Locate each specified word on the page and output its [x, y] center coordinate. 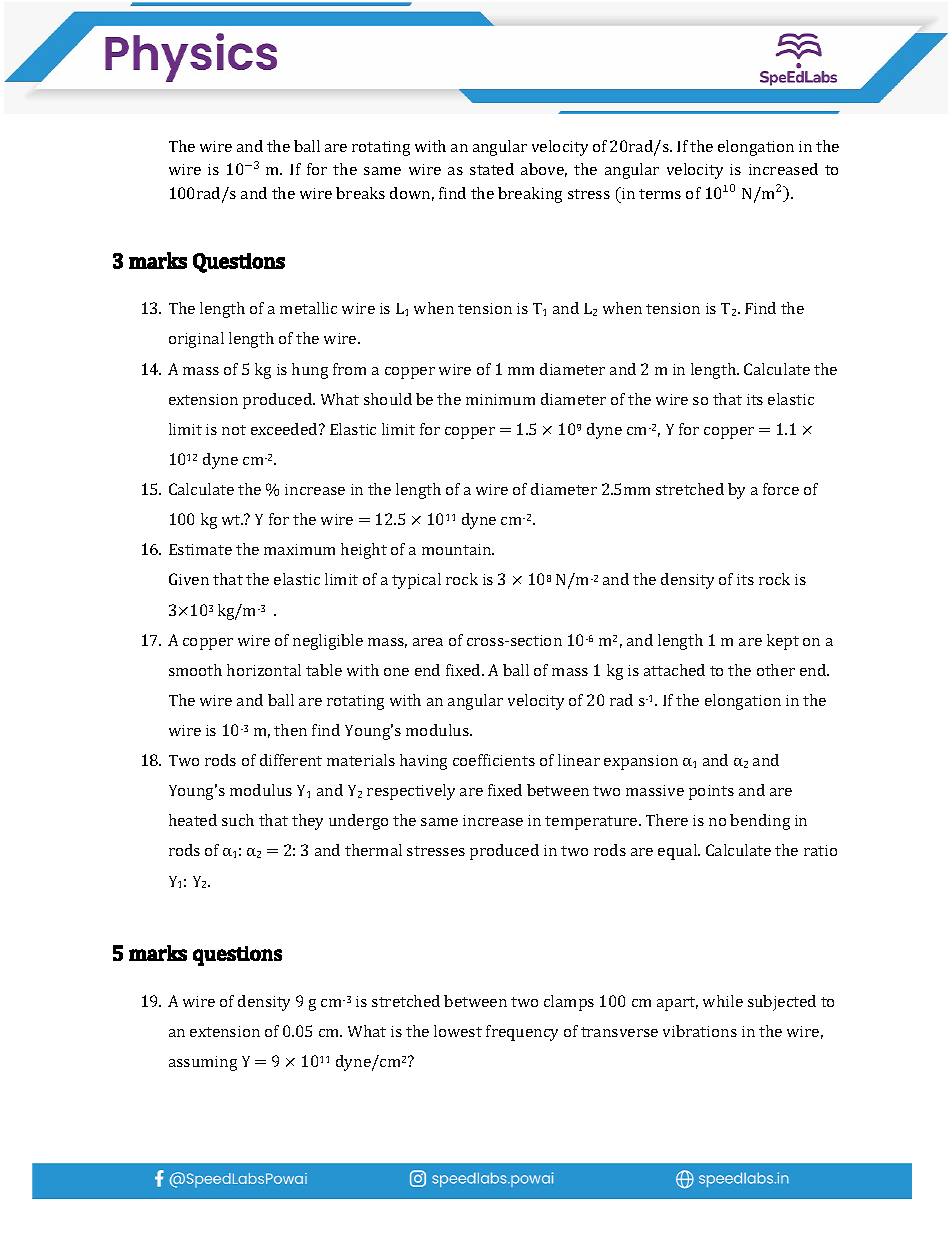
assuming [203, 1063]
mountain [458, 549]
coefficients [494, 760]
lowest [458, 1031]
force [781, 489]
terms [660, 194]
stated [492, 169]
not [234, 430]
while [723, 1001]
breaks [360, 193]
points [711, 792]
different [291, 760]
